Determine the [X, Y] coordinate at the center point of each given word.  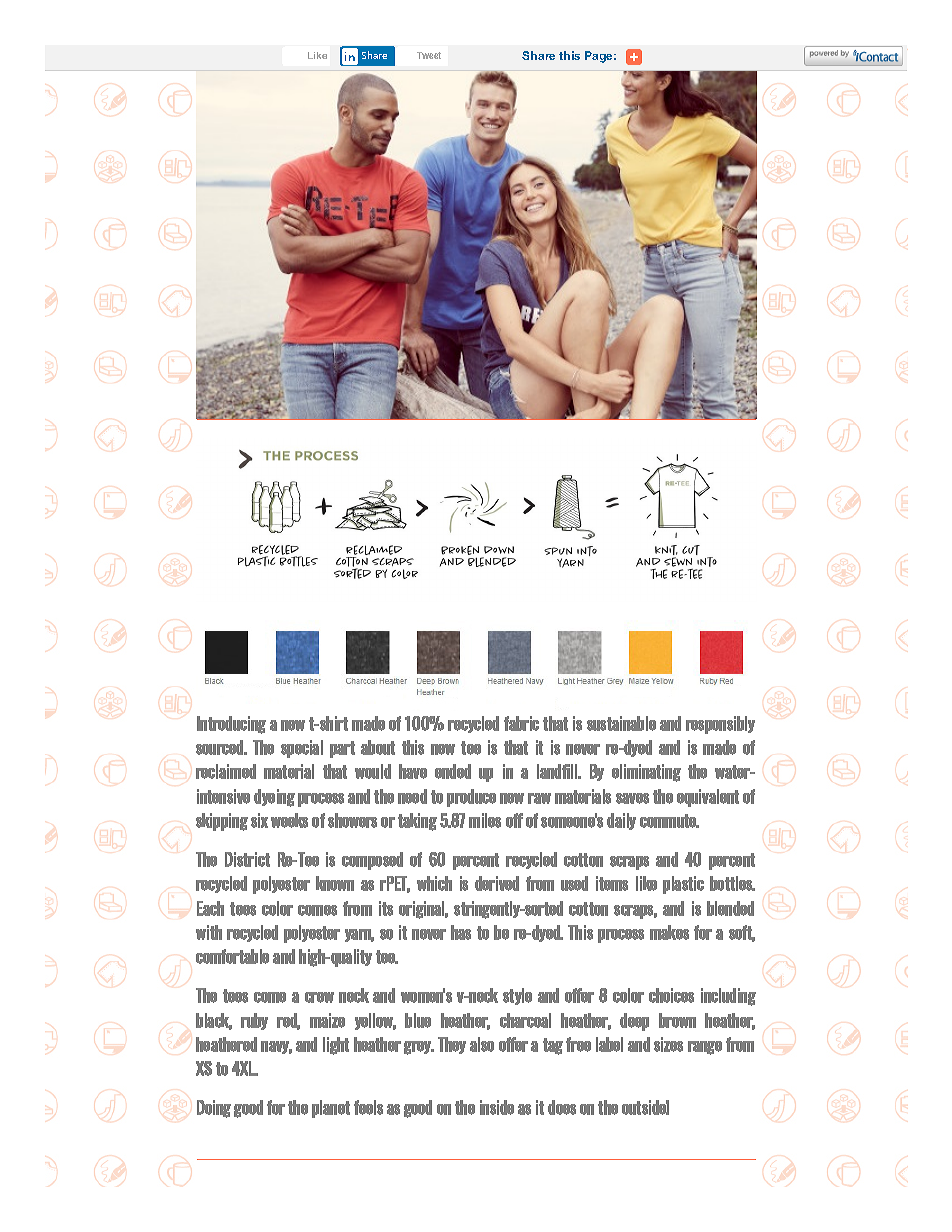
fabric [521, 723]
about [378, 747]
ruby [254, 1021]
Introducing [231, 725]
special [302, 749]
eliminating [646, 773]
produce [471, 798]
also [482, 1044]
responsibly [720, 725]
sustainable [621, 723]
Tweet [429, 55]
